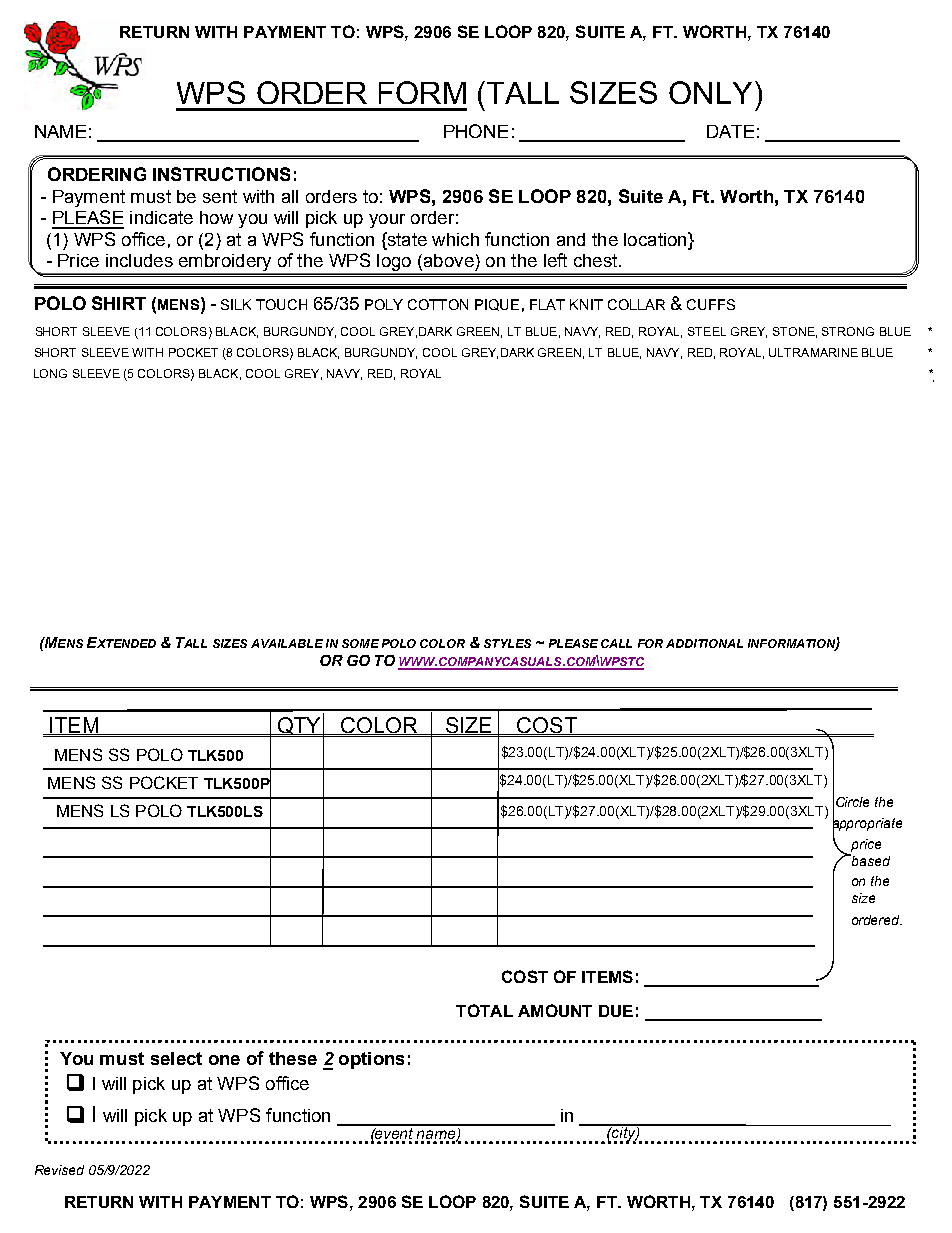 This screenshot has height=1233, width=952. Describe the element at coordinates (438, 304) in the screenshot. I see `COTTON` at that location.
